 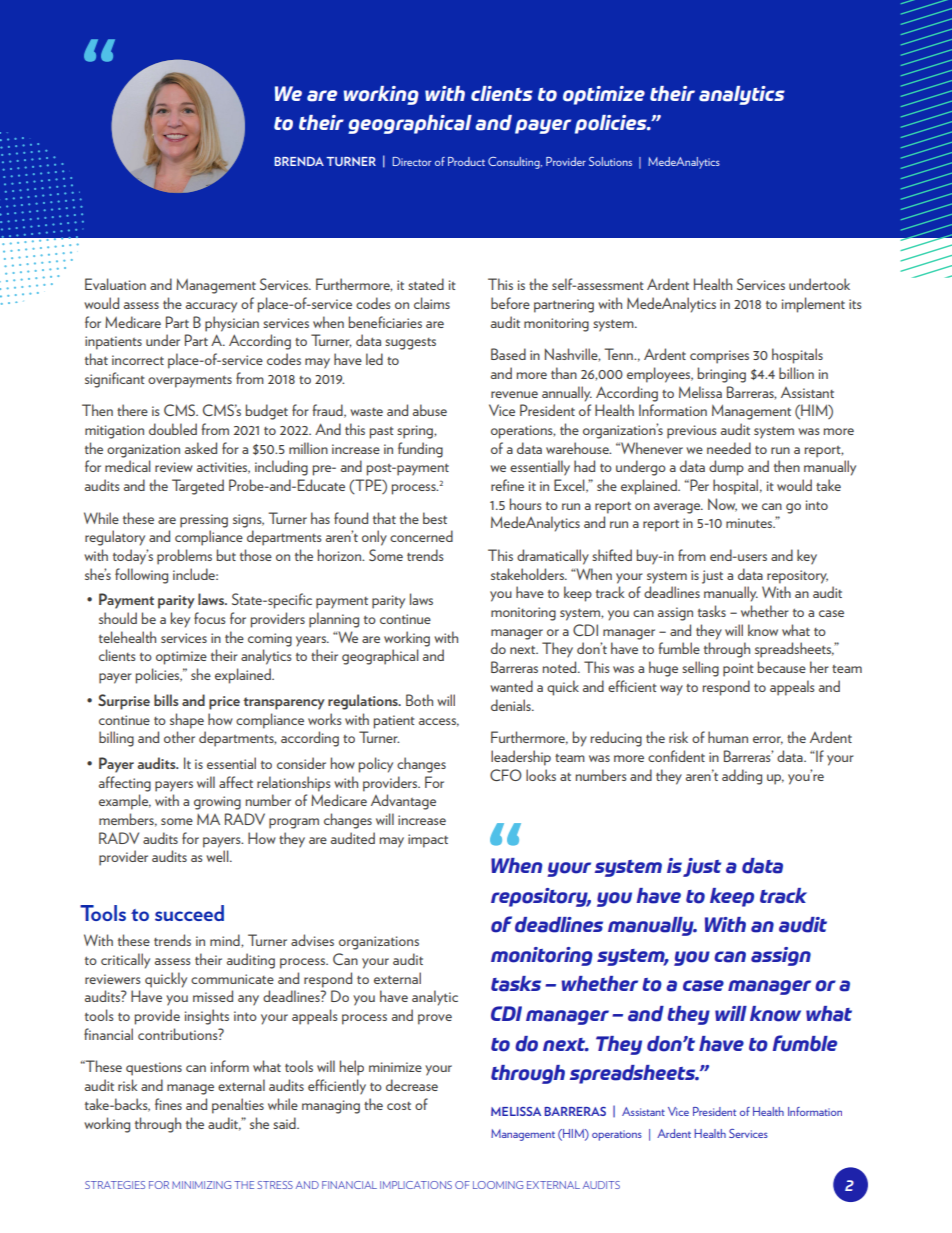 What do you see at coordinates (224, 703) in the page?
I see `price` at bounding box center [224, 703].
